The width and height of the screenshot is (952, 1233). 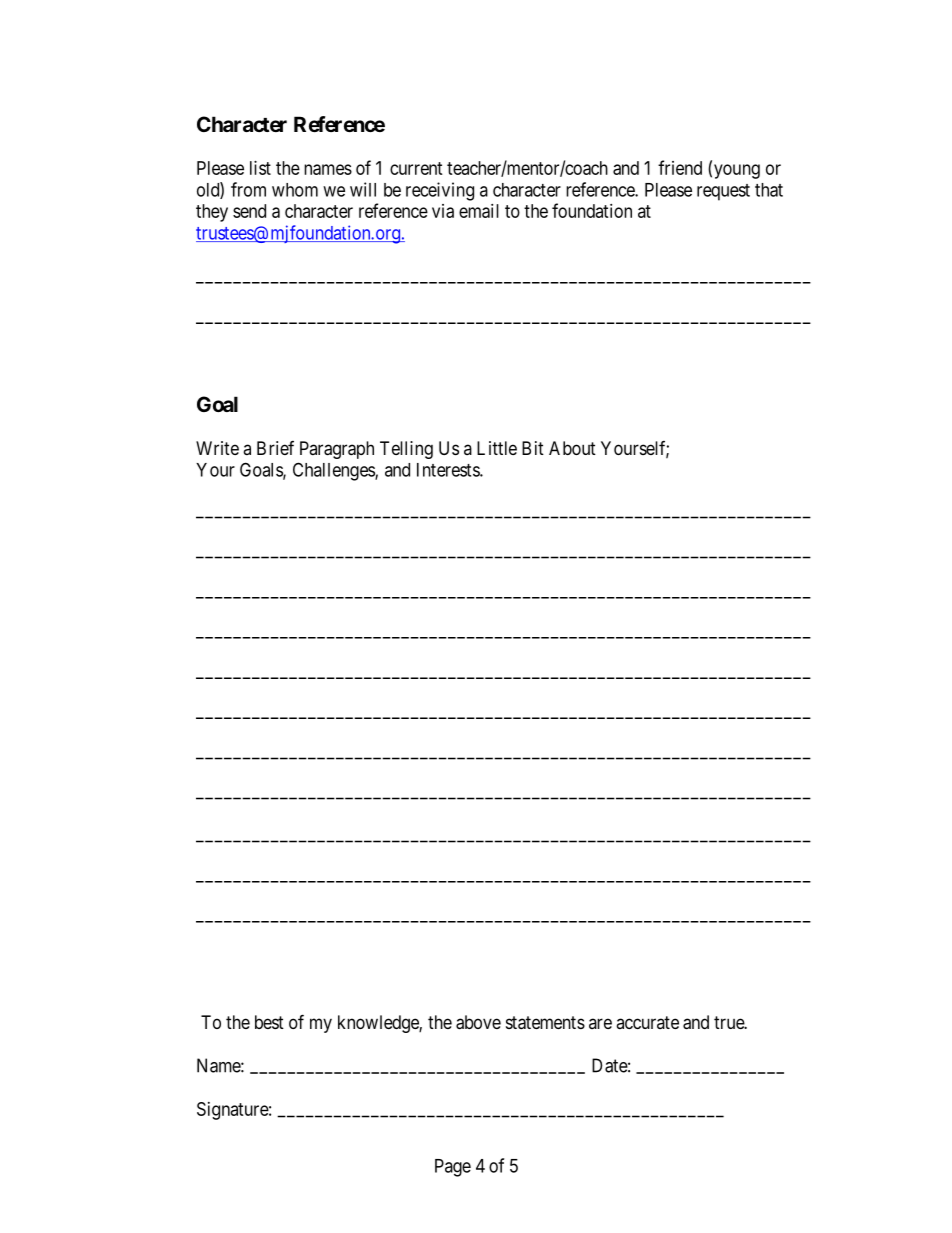 I want to click on Interests, so click(x=449, y=470).
